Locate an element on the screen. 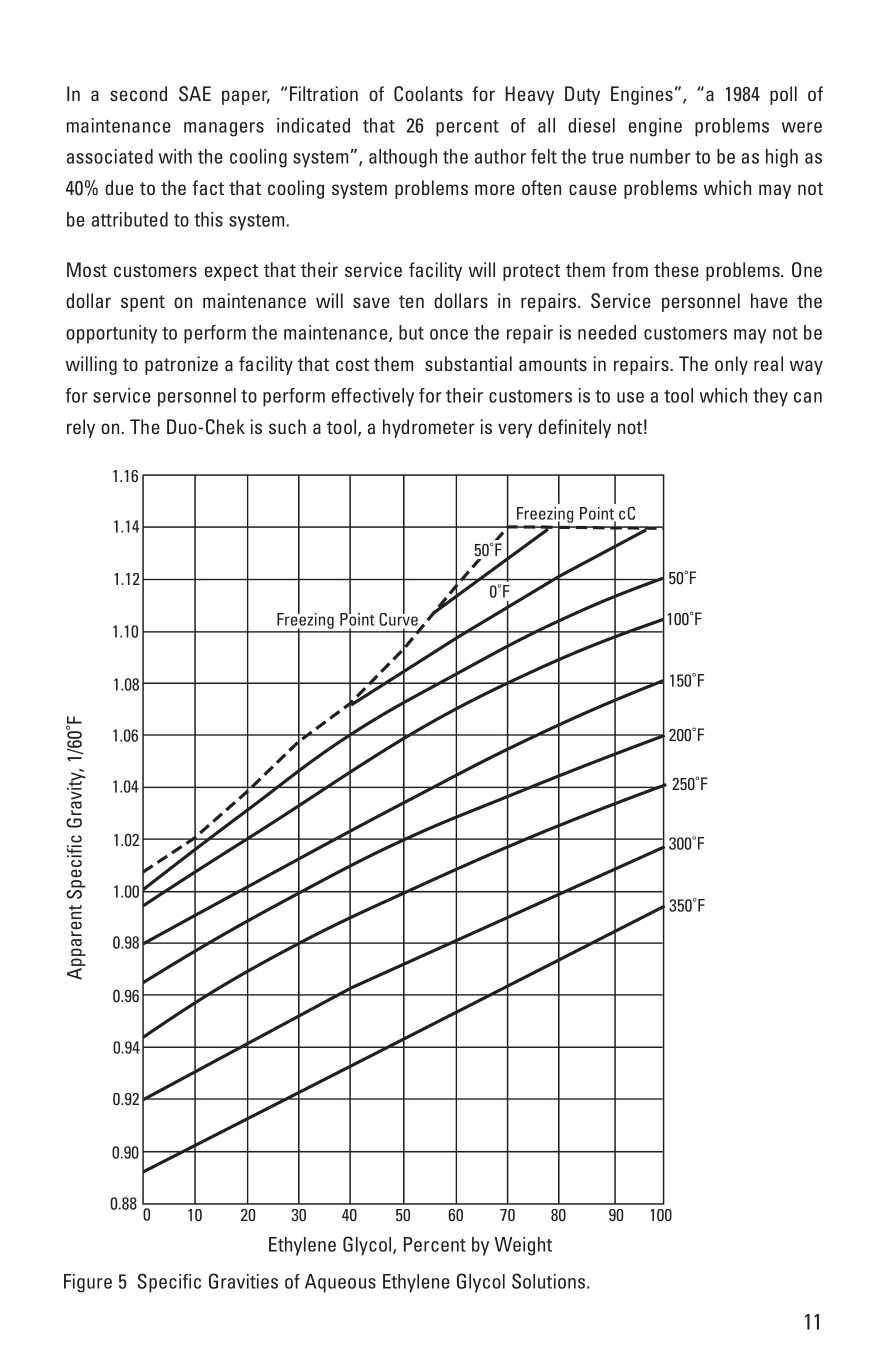 The image size is (887, 1372). rely is located at coordinates (81, 428).
